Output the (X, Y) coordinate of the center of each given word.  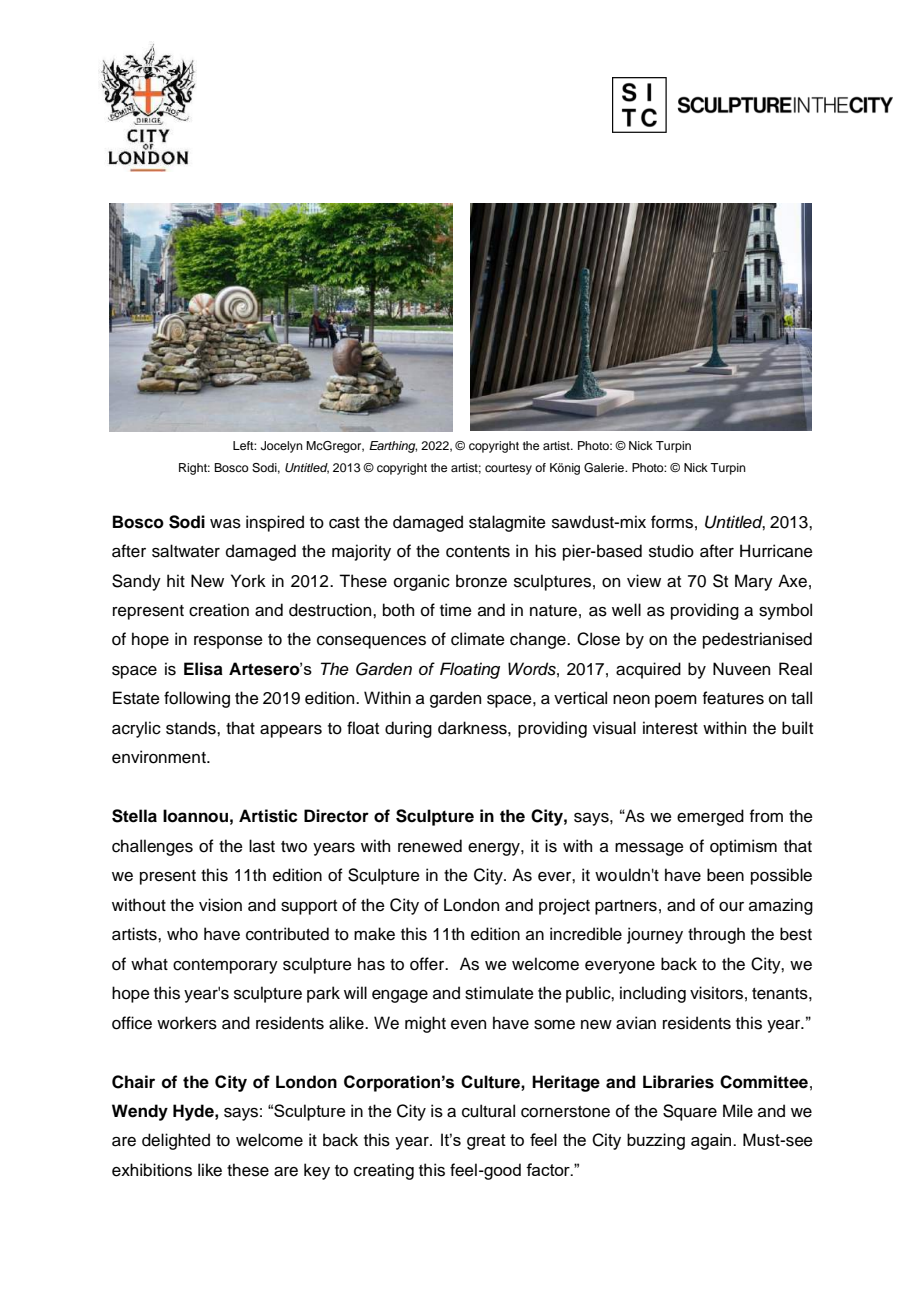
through (716, 935)
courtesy (508, 469)
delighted (176, 1141)
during (408, 729)
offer (428, 964)
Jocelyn (282, 447)
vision (220, 905)
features (733, 698)
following (197, 699)
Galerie (605, 468)
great (486, 1142)
